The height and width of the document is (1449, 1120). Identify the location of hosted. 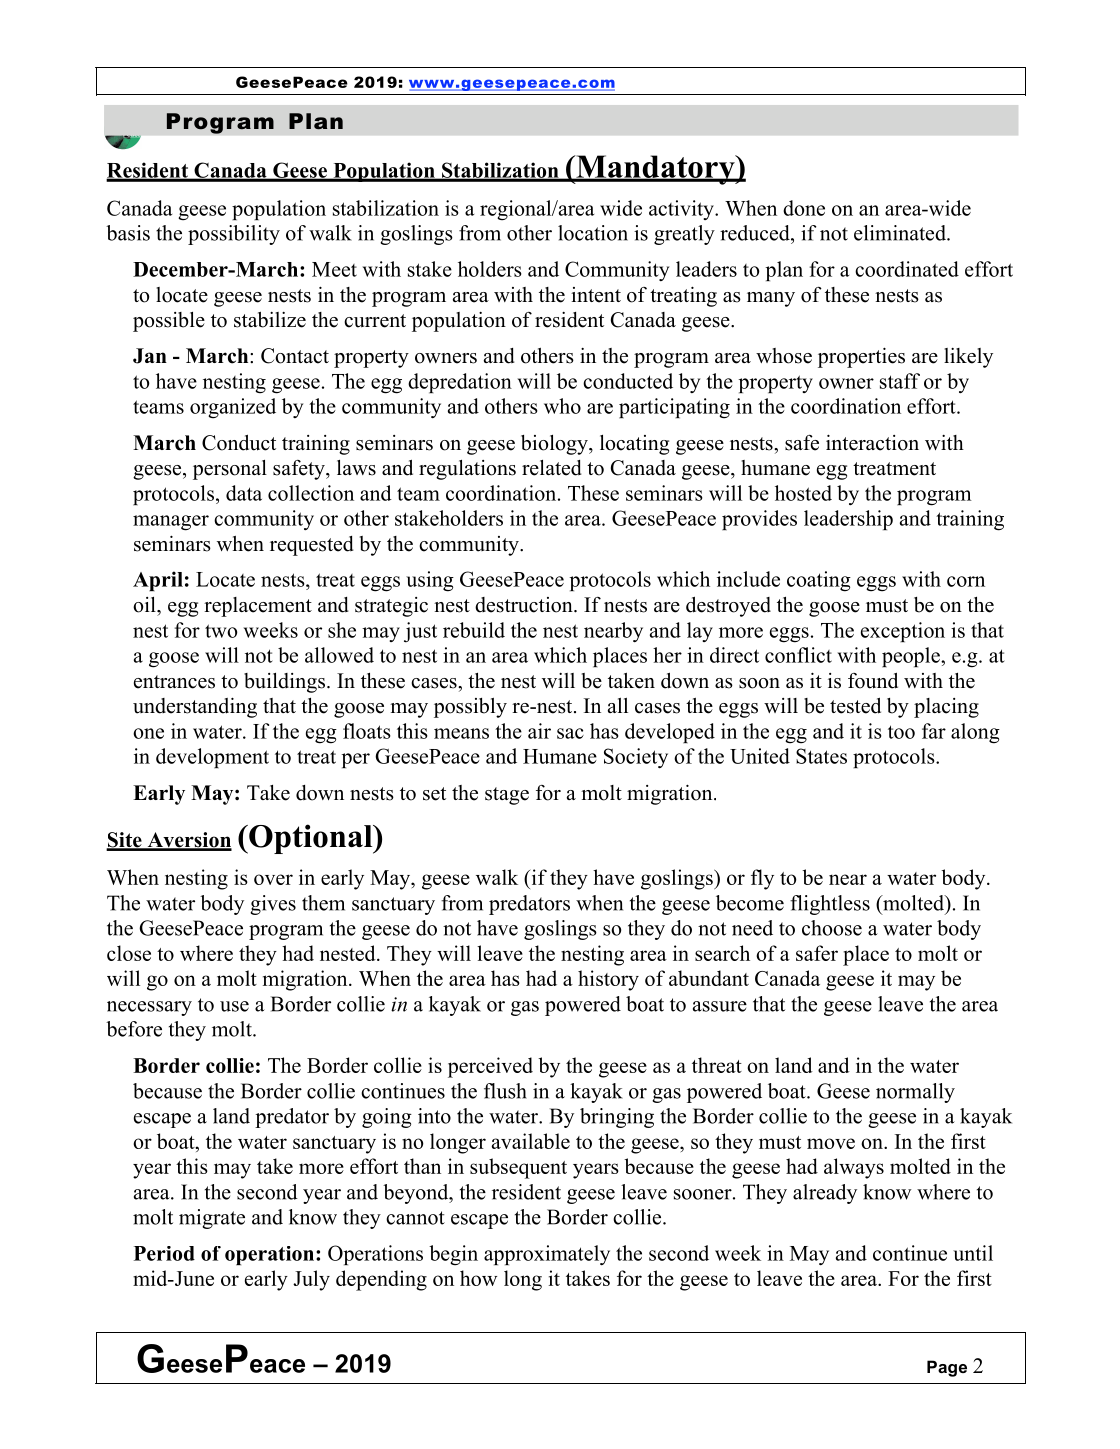
(803, 493).
